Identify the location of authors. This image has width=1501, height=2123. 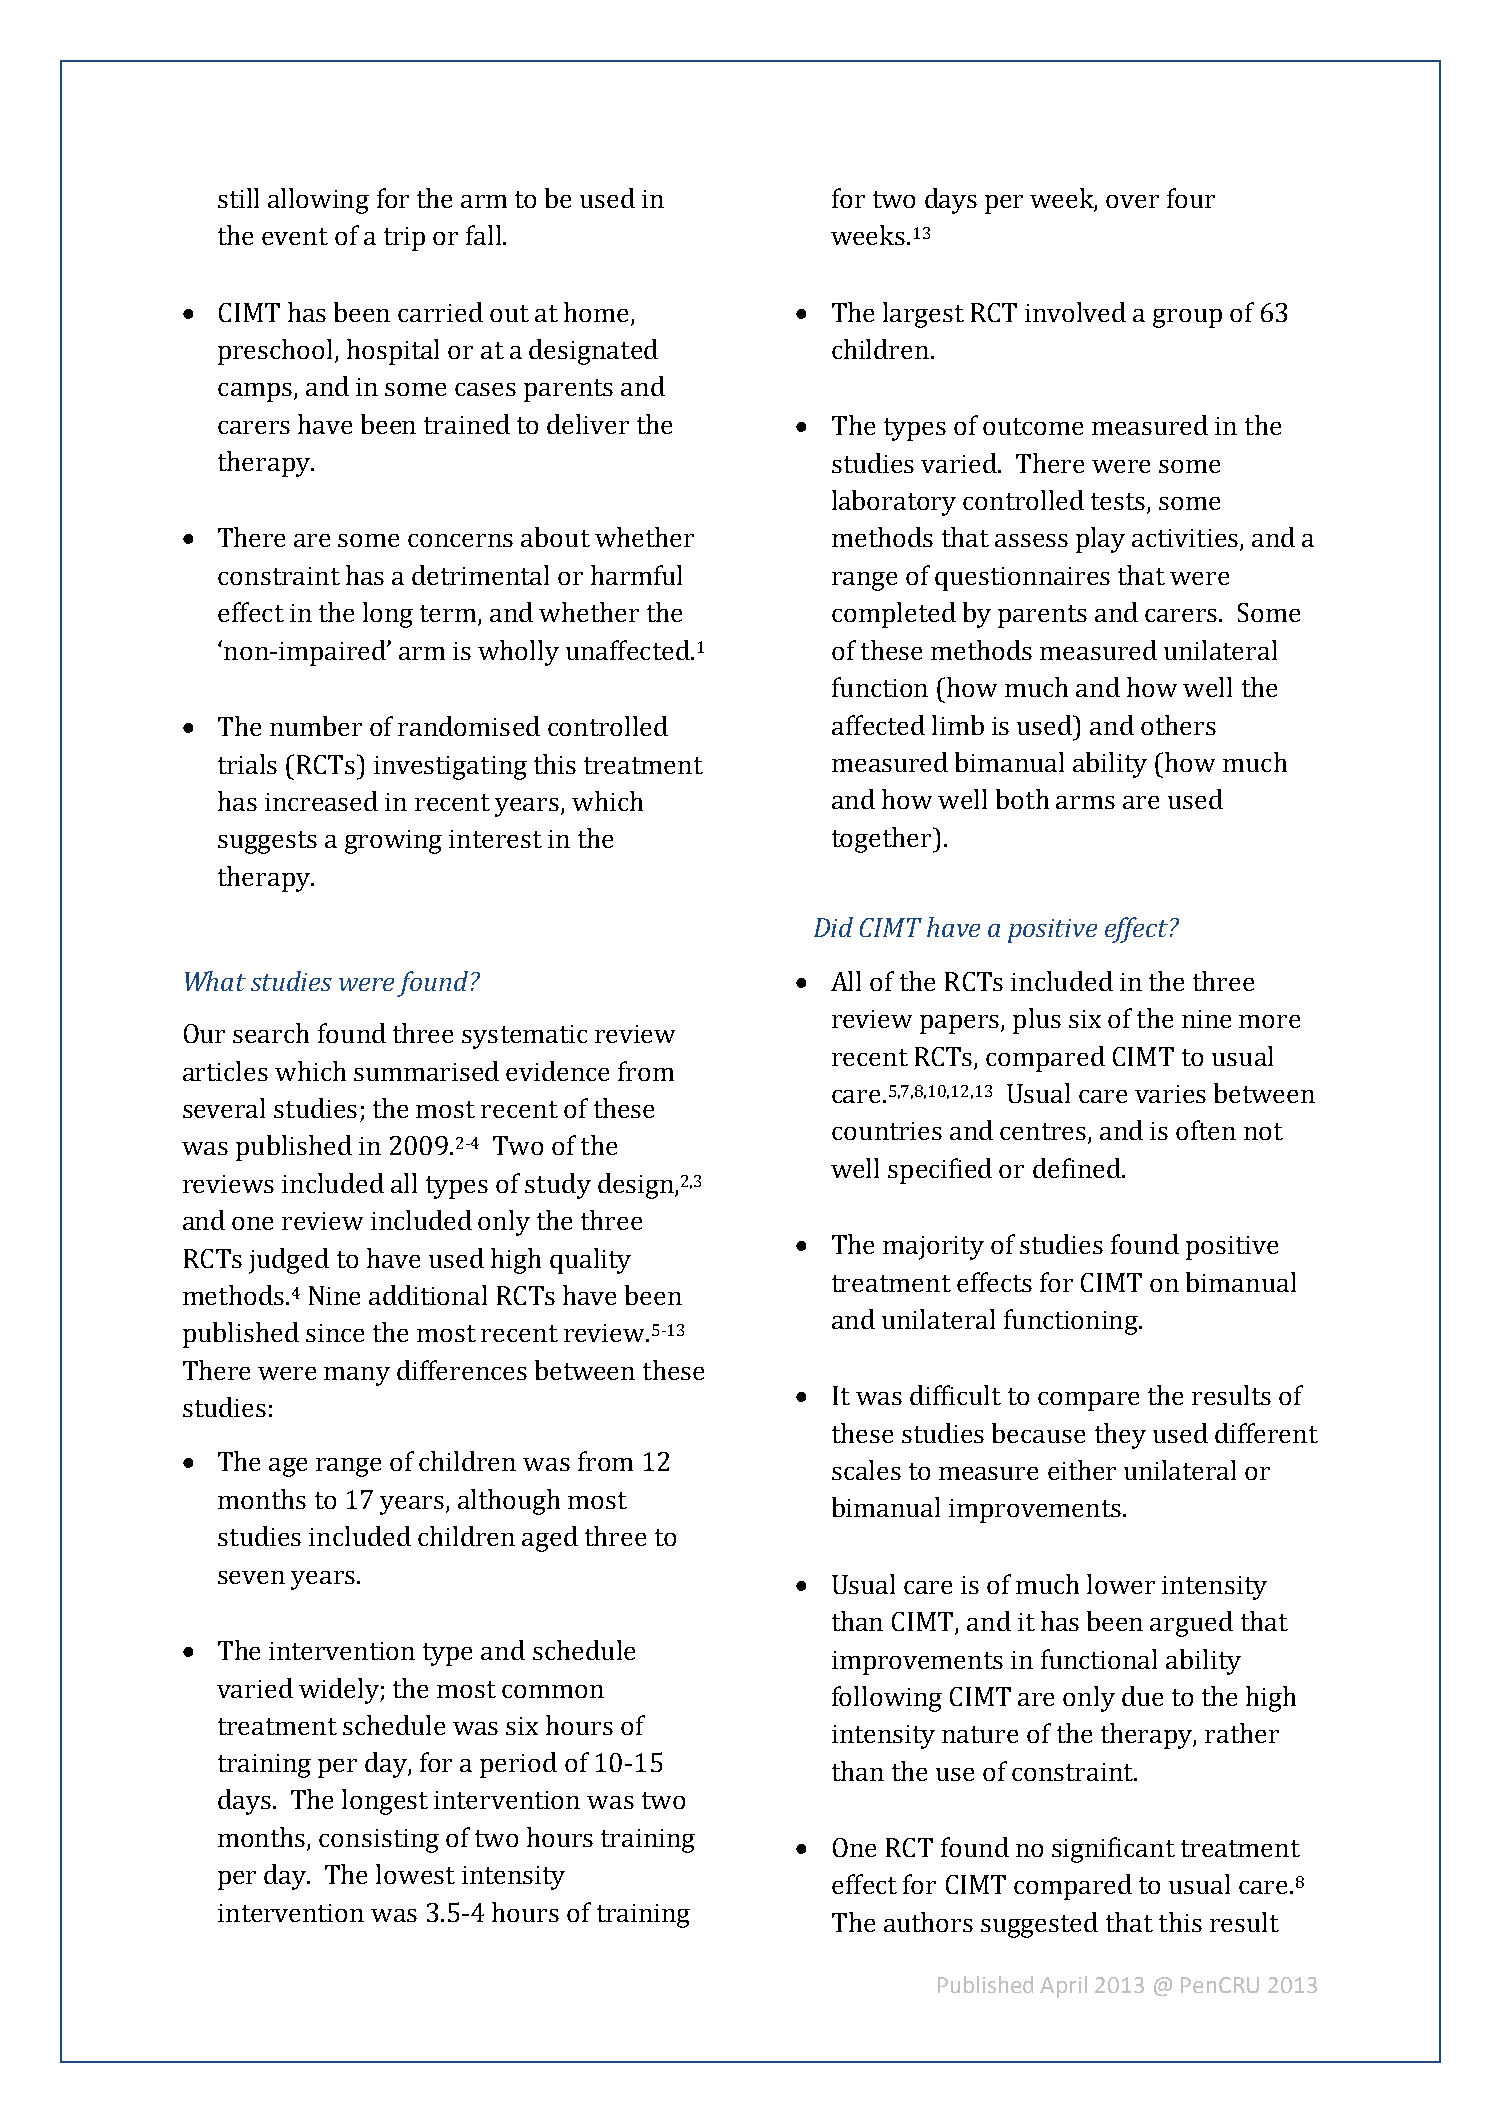
(928, 1922).
